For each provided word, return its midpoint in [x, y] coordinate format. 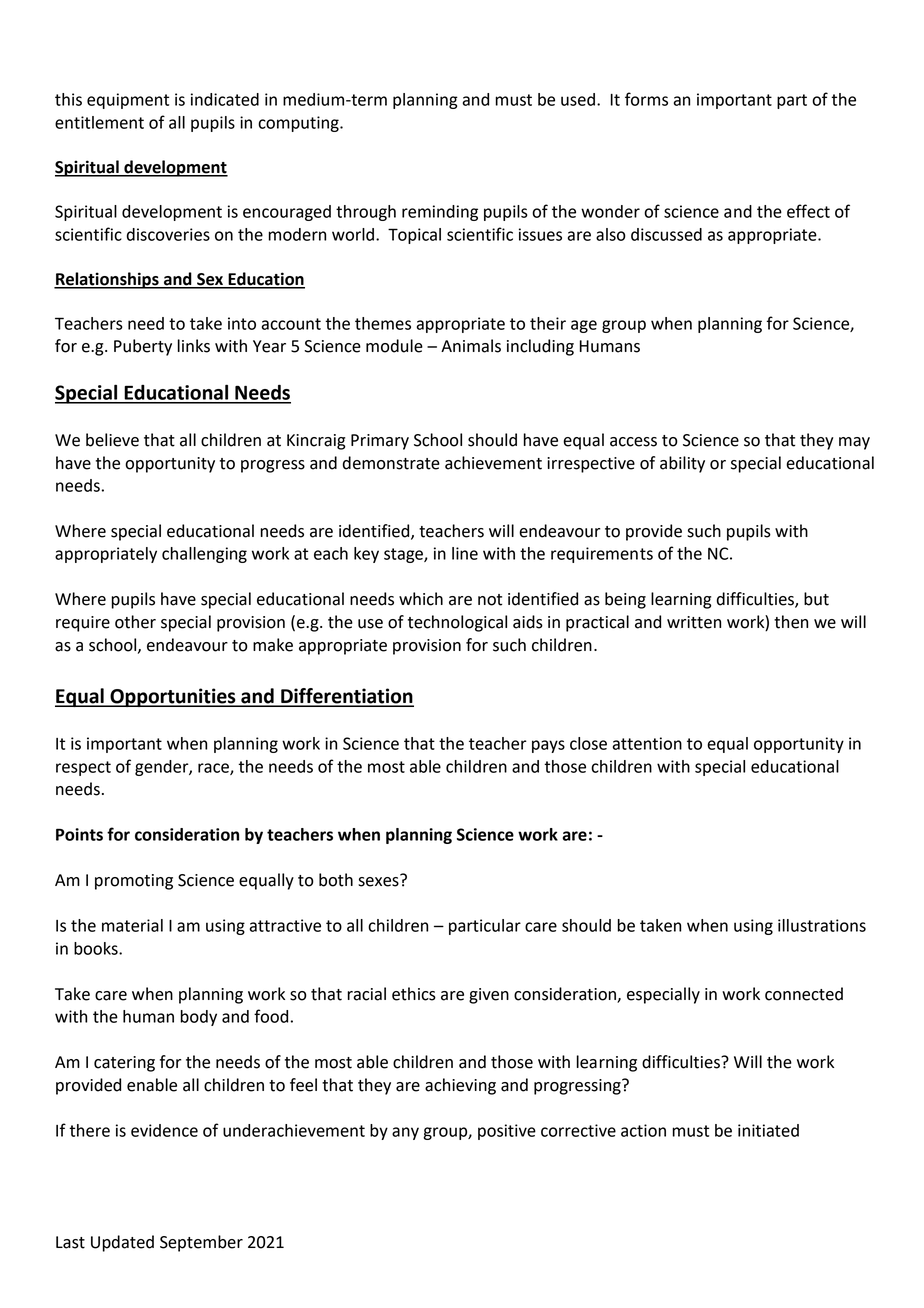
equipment [128, 101]
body [198, 1018]
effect [808, 211]
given [489, 996]
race [214, 769]
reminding [440, 213]
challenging [204, 555]
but [816, 599]
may [854, 443]
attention [647, 743]
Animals [471, 346]
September [201, 1243]
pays [548, 746]
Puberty [143, 347]
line [465, 553]
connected [804, 994]
